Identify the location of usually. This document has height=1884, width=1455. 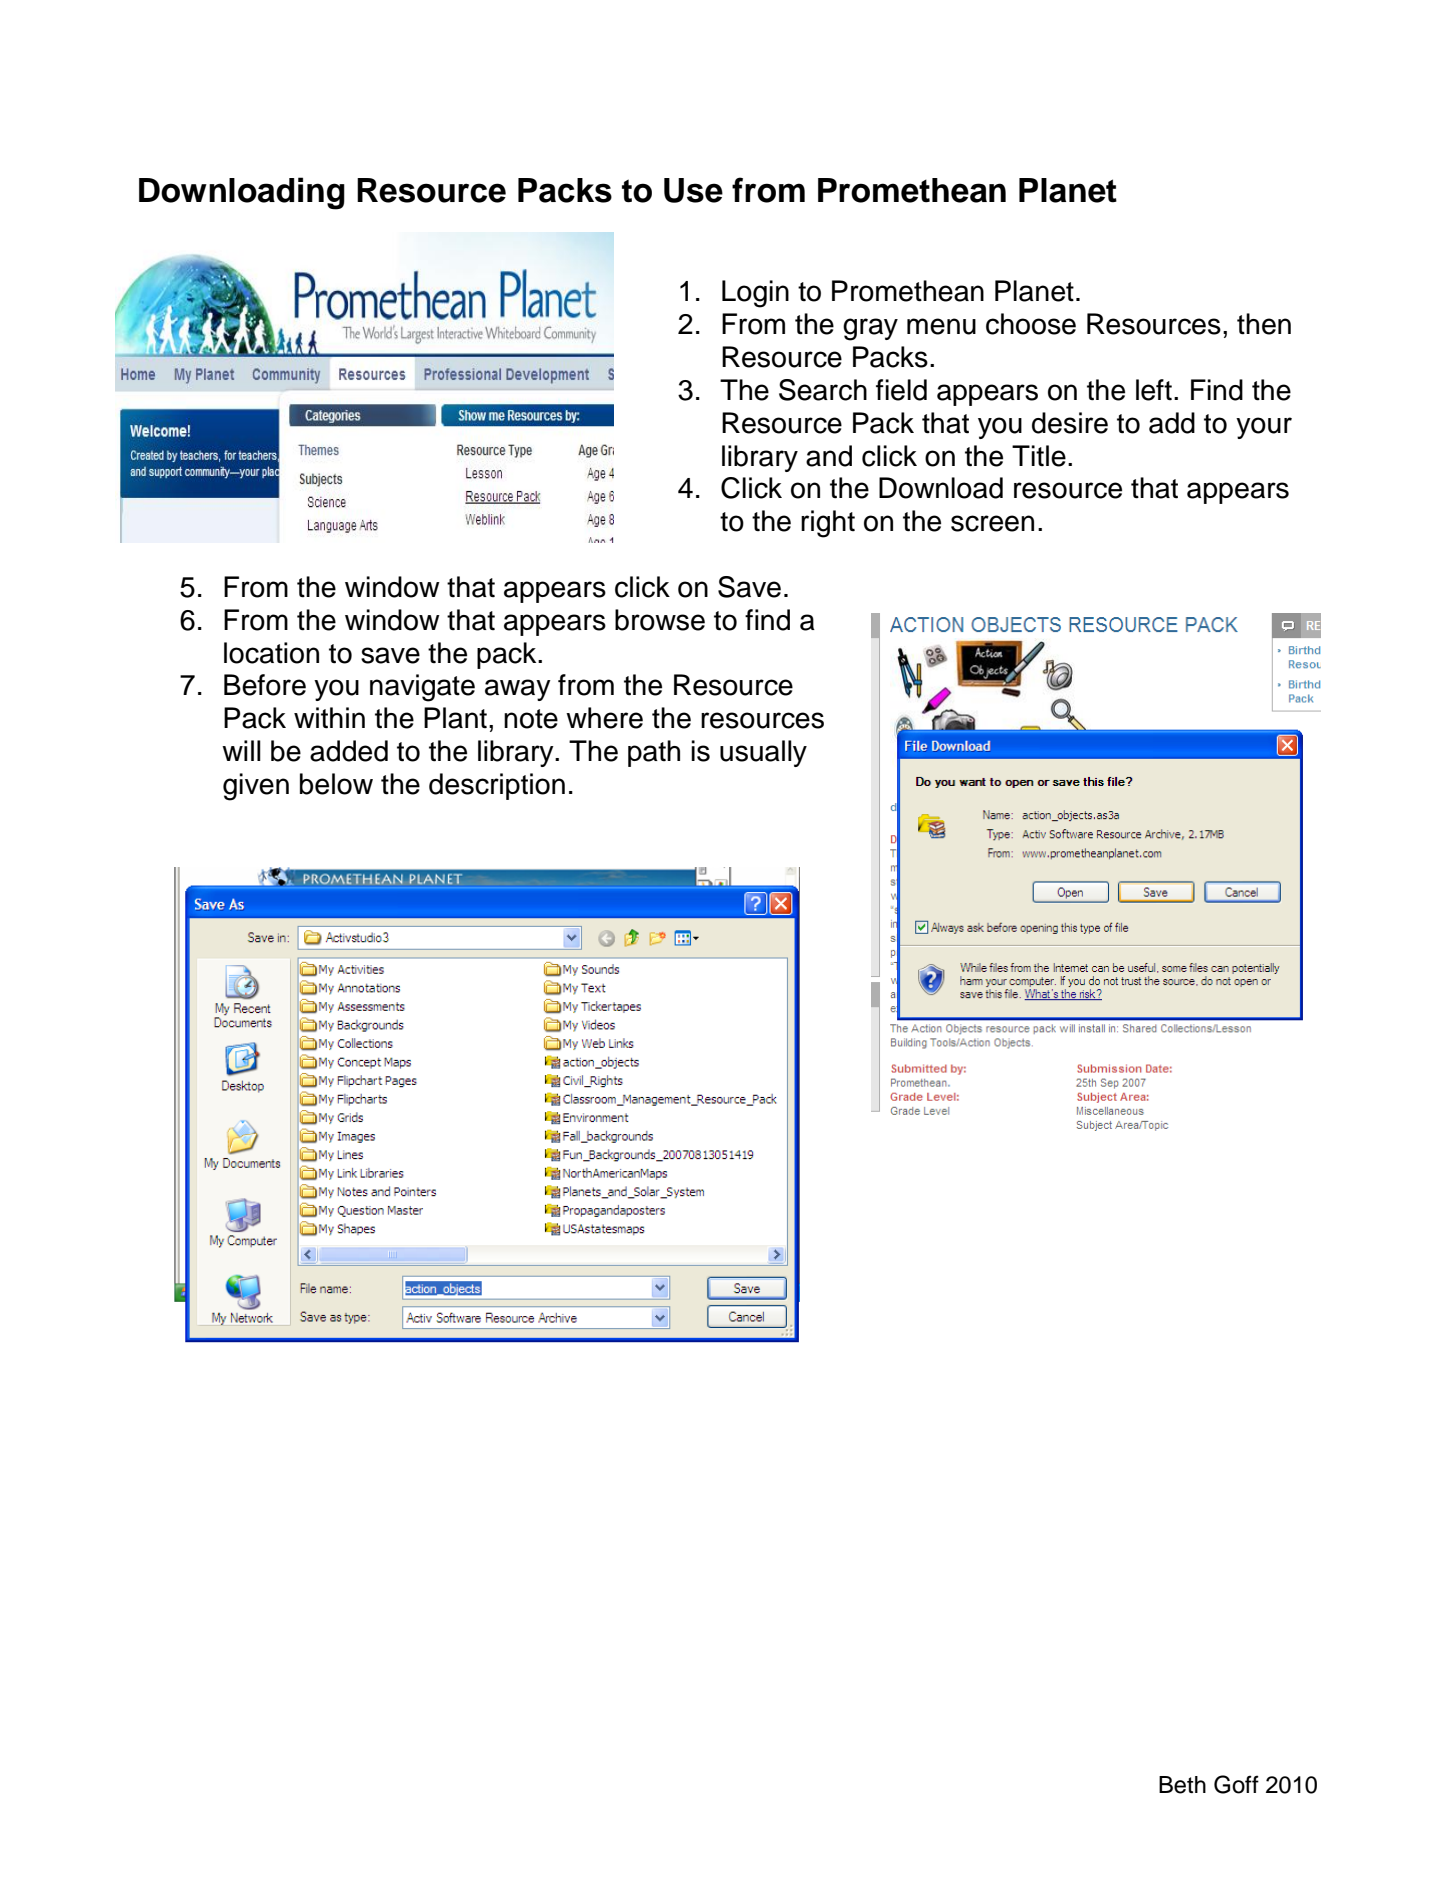
(763, 753).
